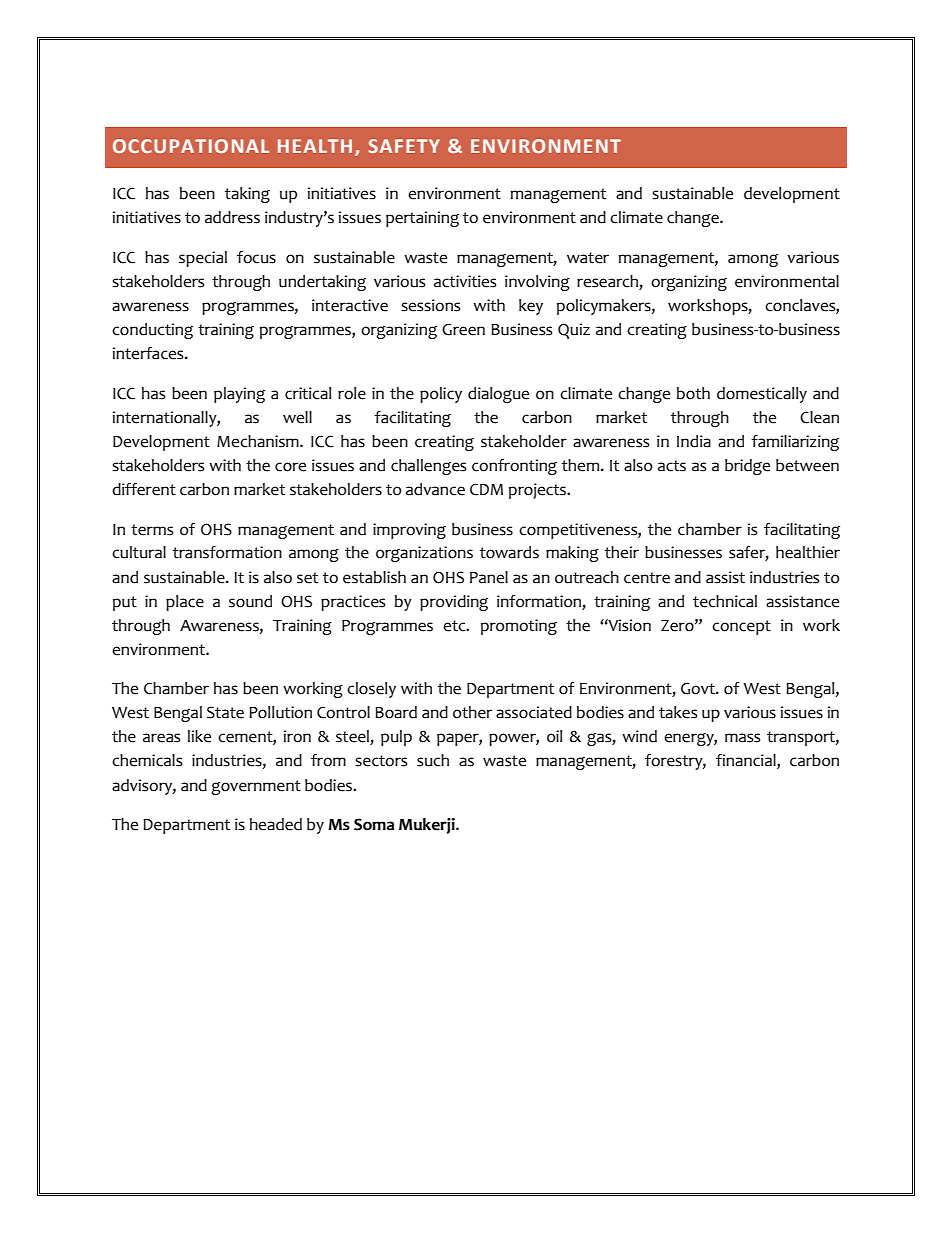 This screenshot has height=1233, width=952. I want to click on different, so click(144, 489).
